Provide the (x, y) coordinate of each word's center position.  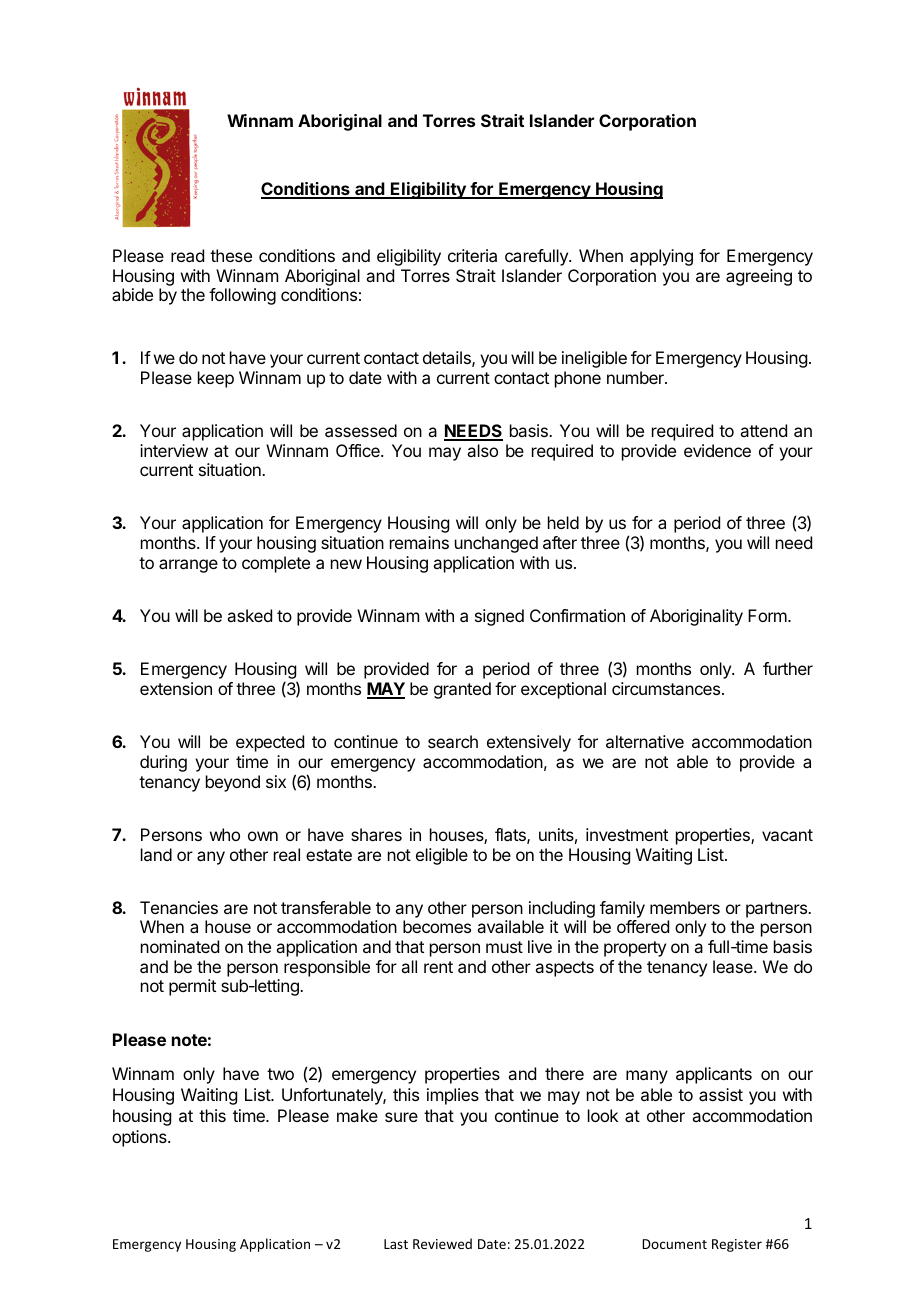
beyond (233, 783)
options (140, 1138)
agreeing (759, 277)
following (242, 296)
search (453, 741)
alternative (645, 741)
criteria (472, 255)
